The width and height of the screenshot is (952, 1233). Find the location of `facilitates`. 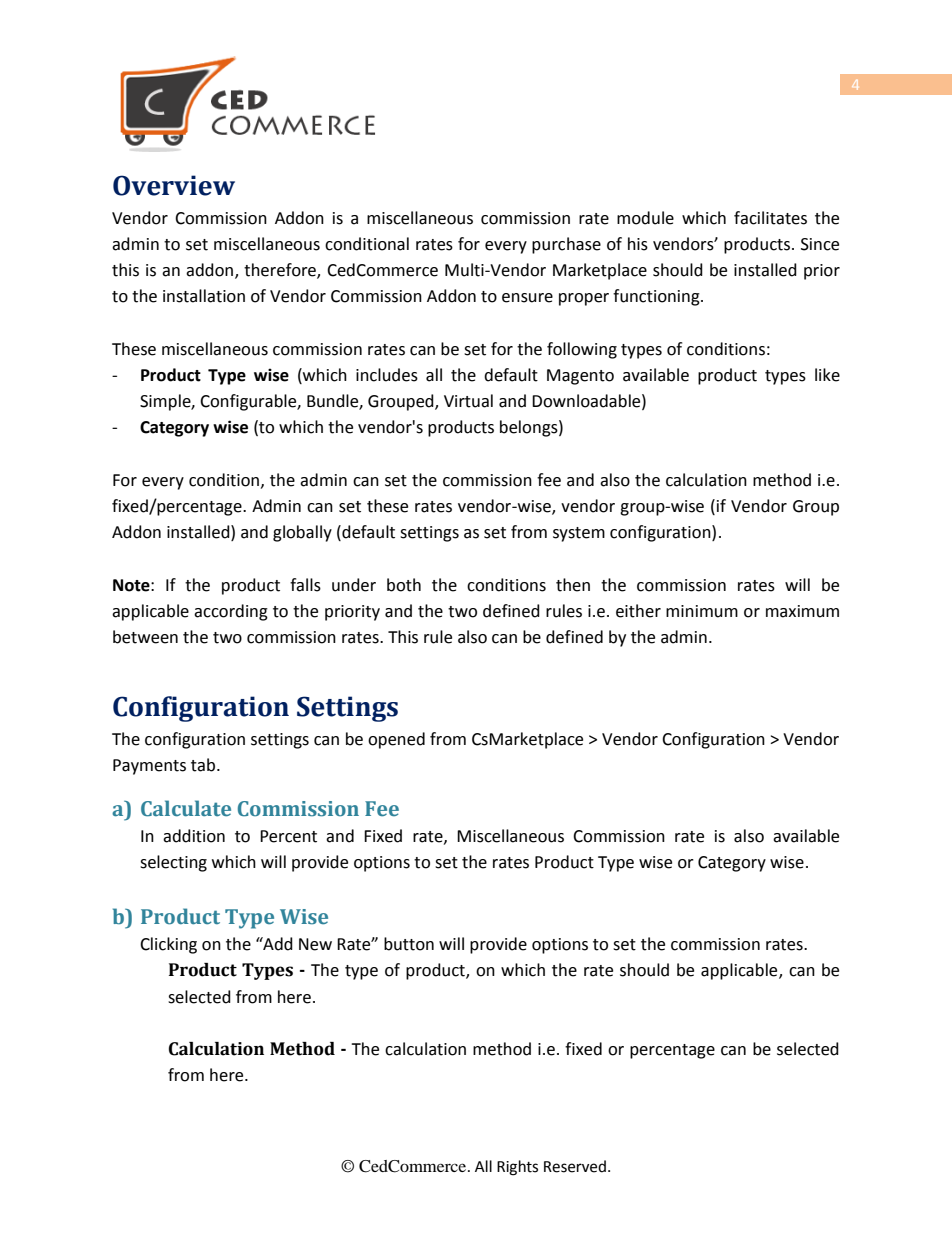

facilitates is located at coordinates (770, 218).
